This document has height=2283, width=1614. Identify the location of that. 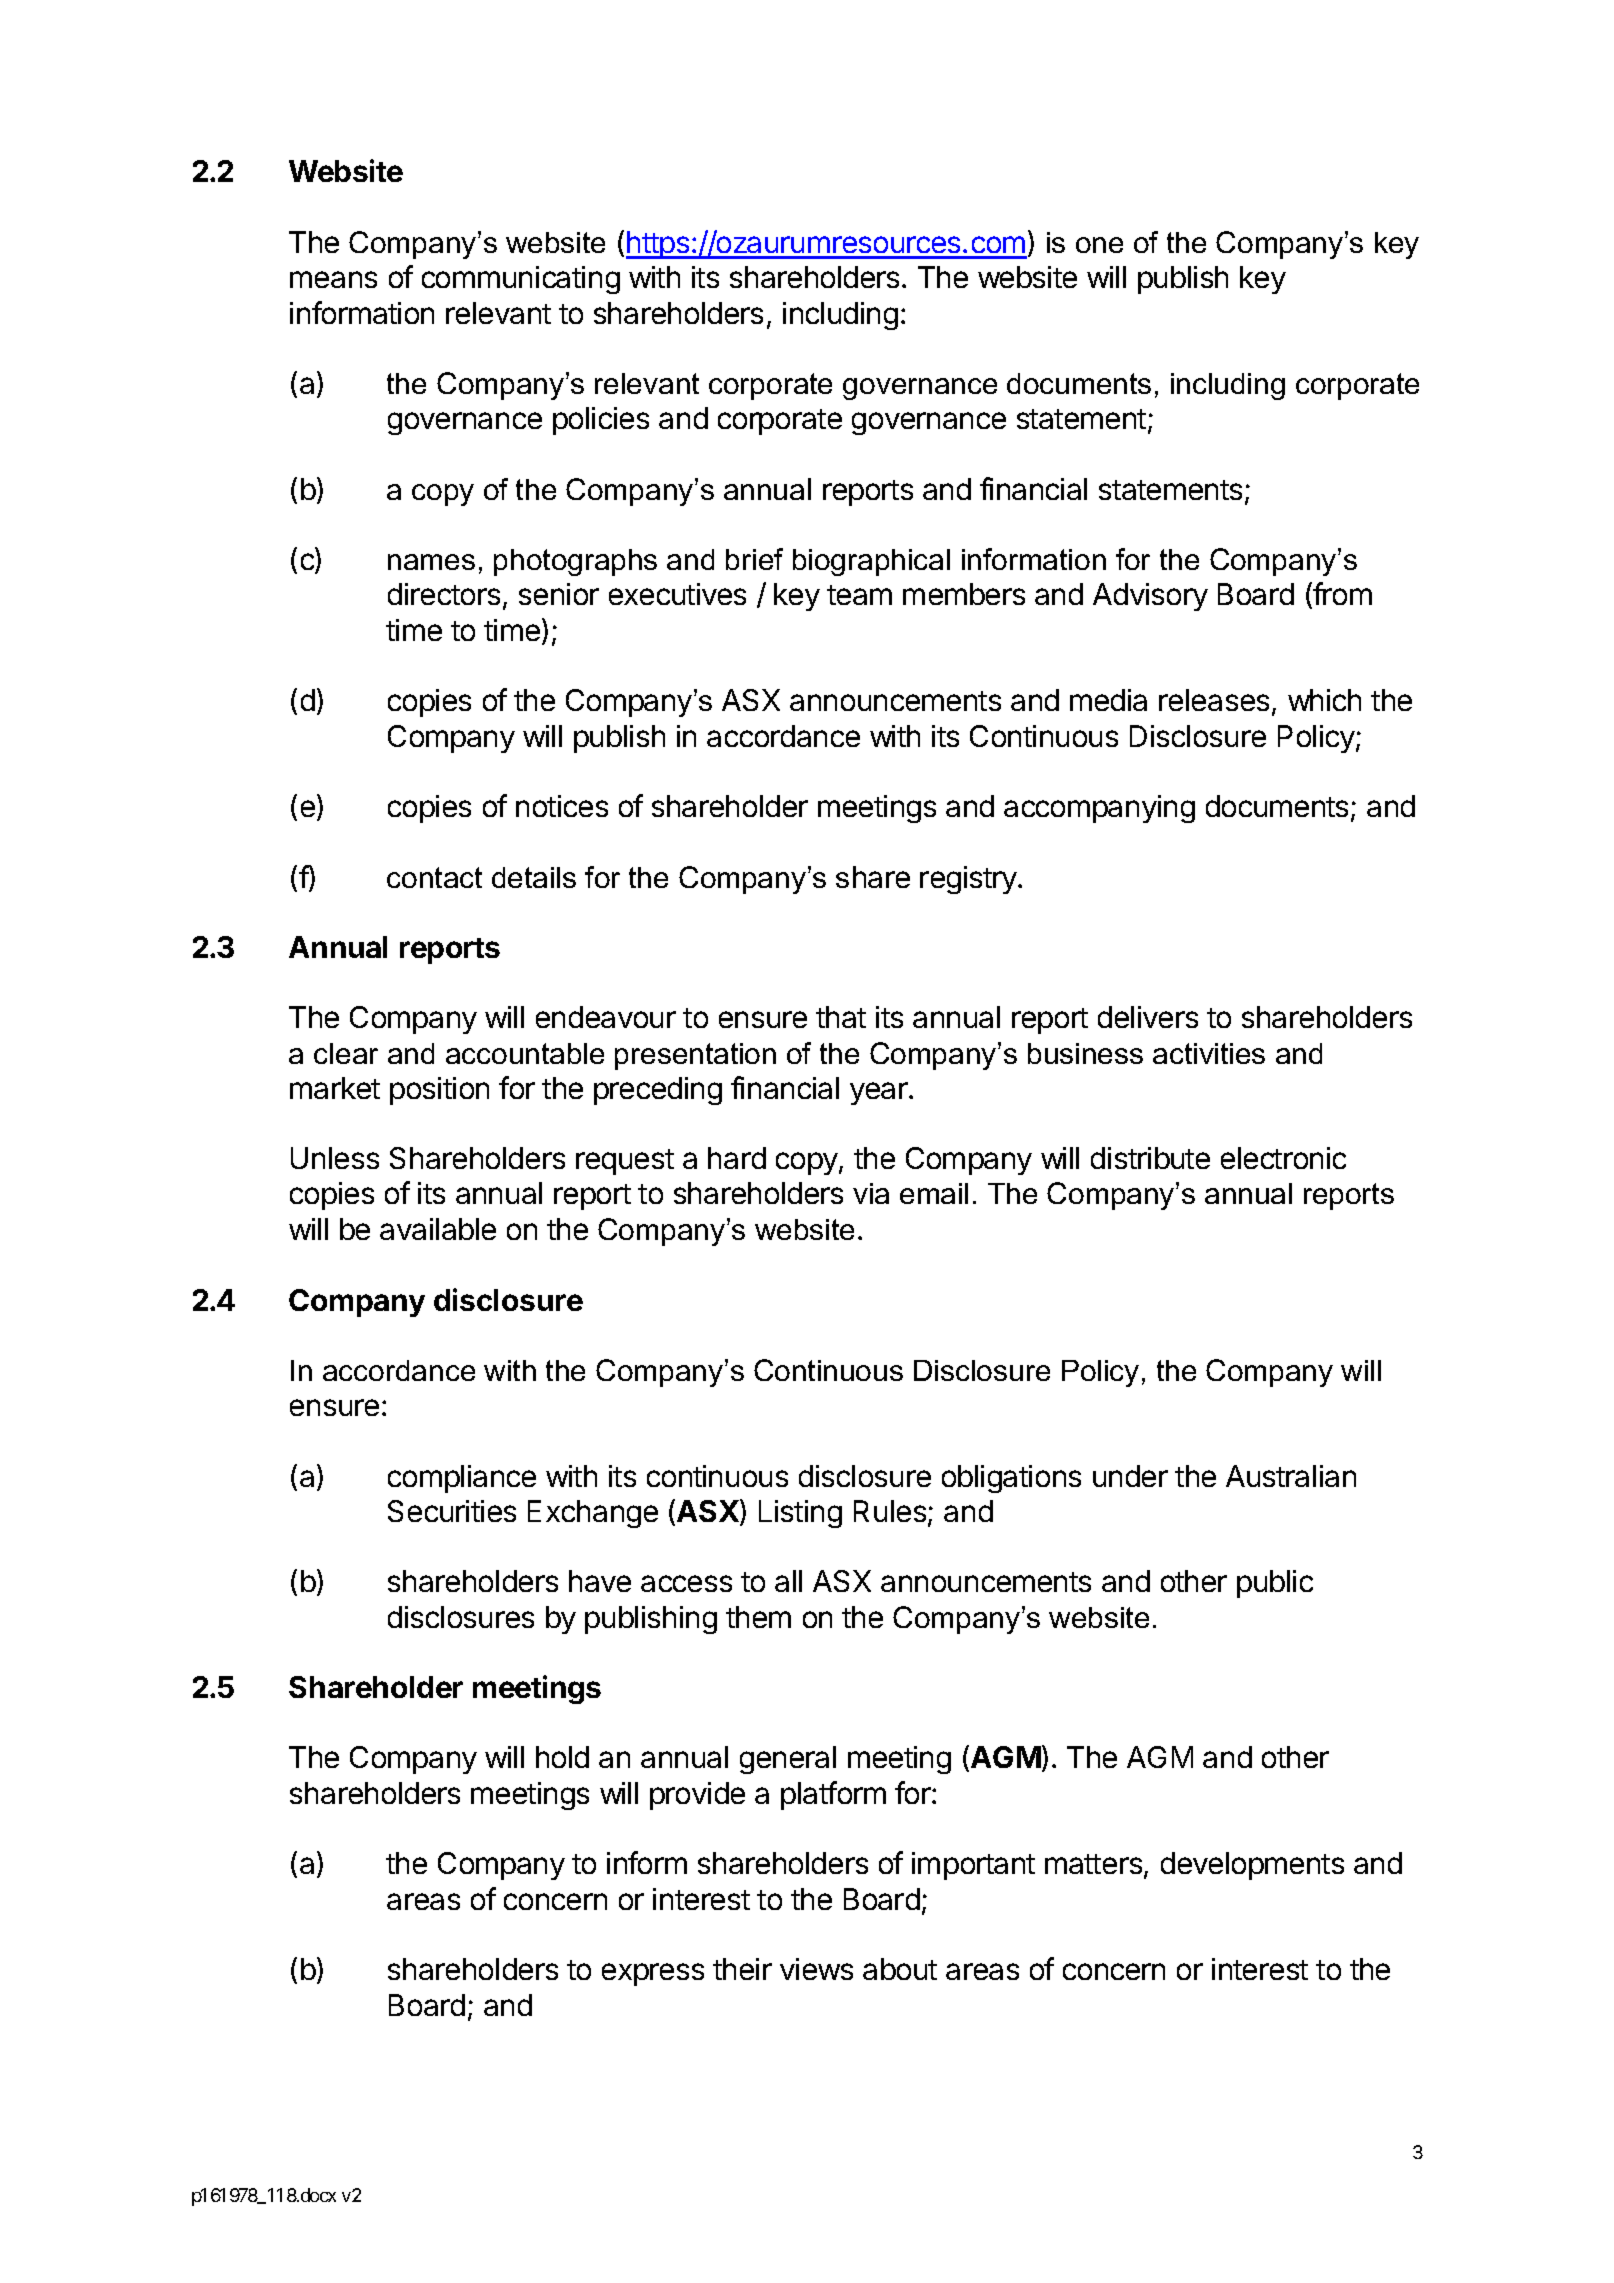
(841, 1017).
